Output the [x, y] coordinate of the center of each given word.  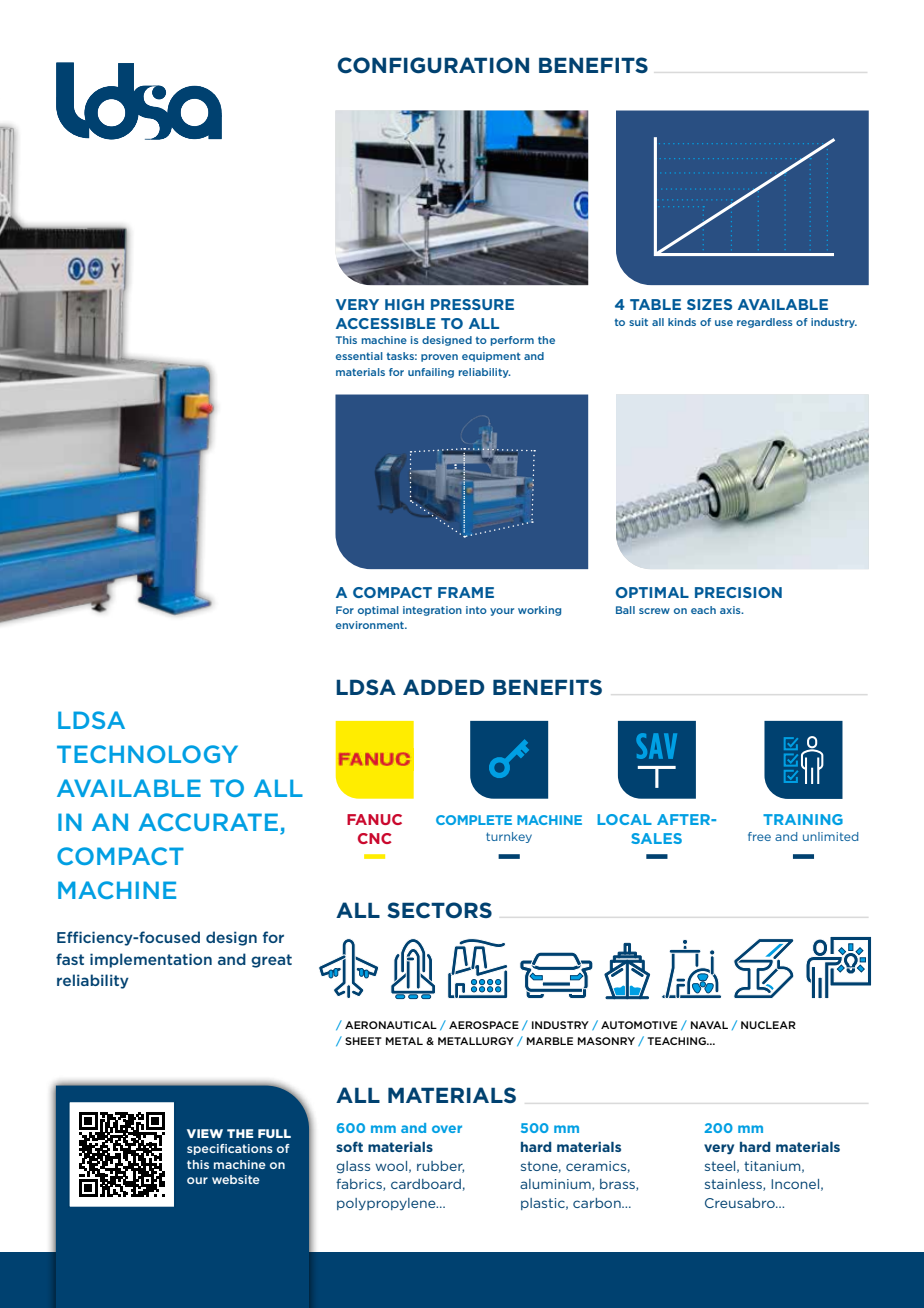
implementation [151, 960]
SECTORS [439, 910]
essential [359, 356]
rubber [440, 1167]
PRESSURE [472, 304]
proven [439, 358]
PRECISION [738, 592]
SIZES [709, 304]
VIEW [205, 1133]
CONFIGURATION [433, 65]
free [759, 836]
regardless [765, 323]
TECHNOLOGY [147, 754]
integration [432, 611]
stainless [734, 1185]
